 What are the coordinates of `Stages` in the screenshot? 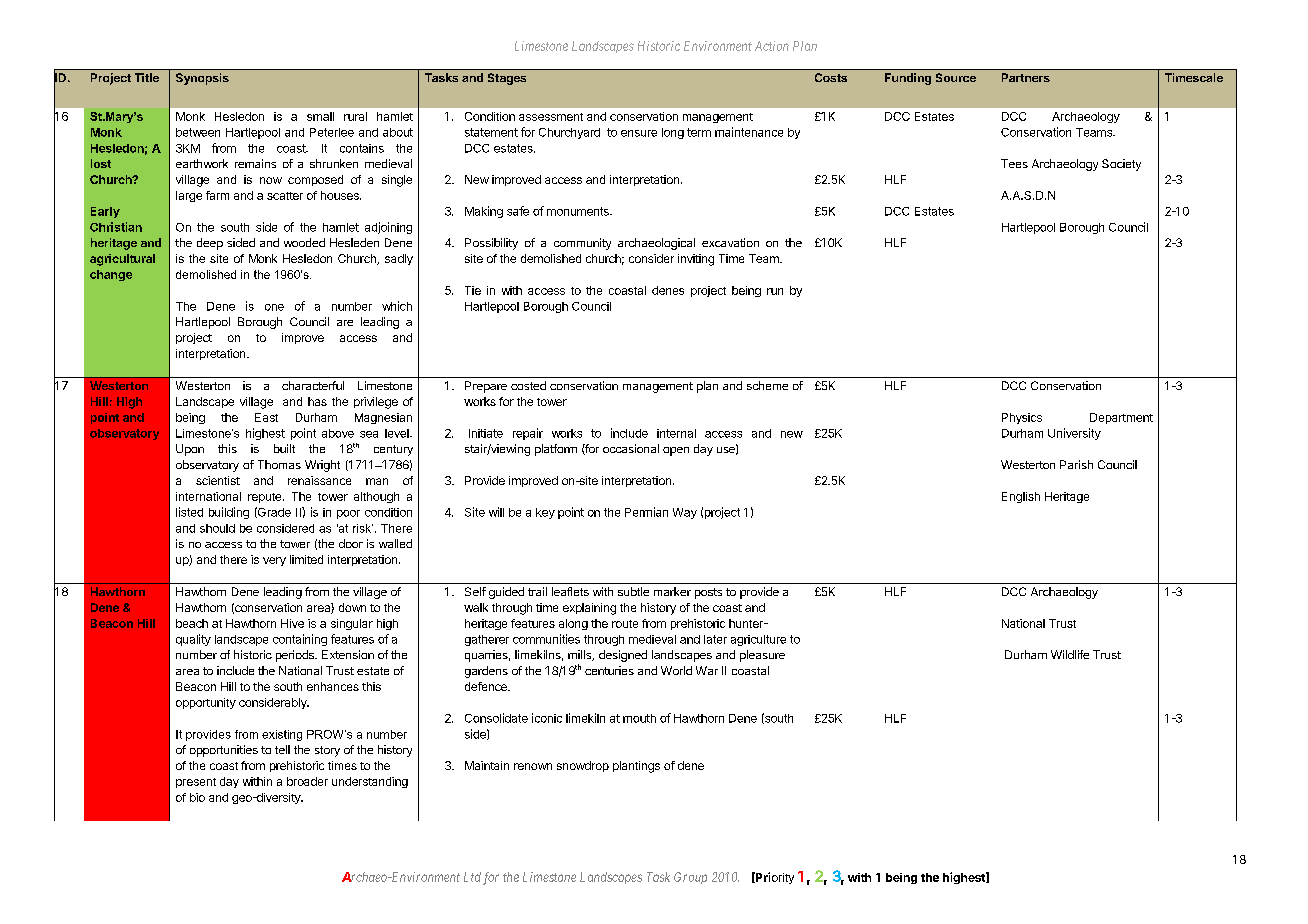 It's located at (507, 79).
